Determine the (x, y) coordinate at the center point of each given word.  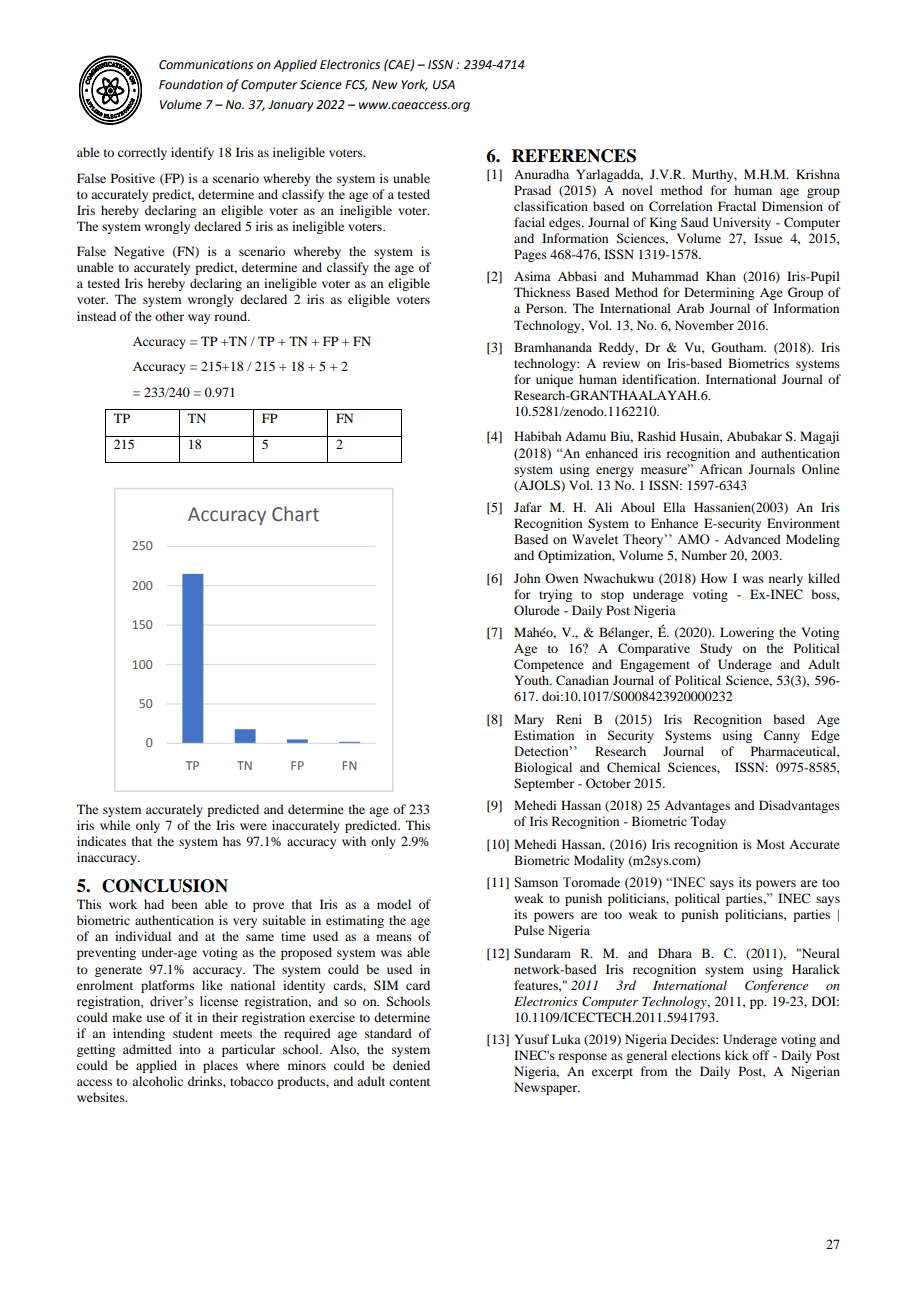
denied (411, 1065)
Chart (295, 514)
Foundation (191, 84)
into (190, 1049)
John (527, 578)
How (714, 578)
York (414, 85)
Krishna (818, 174)
